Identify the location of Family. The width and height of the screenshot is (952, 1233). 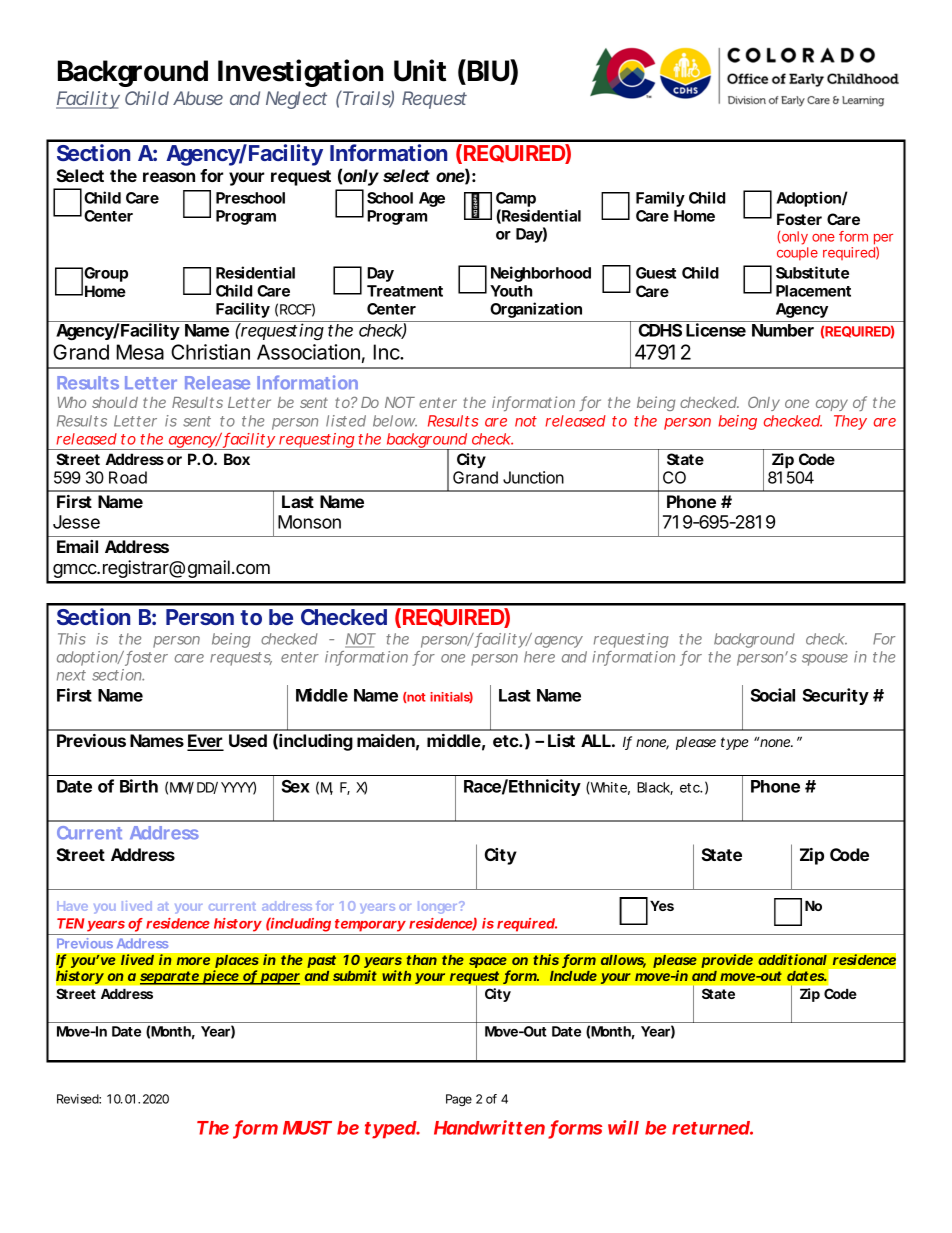
(660, 199).
